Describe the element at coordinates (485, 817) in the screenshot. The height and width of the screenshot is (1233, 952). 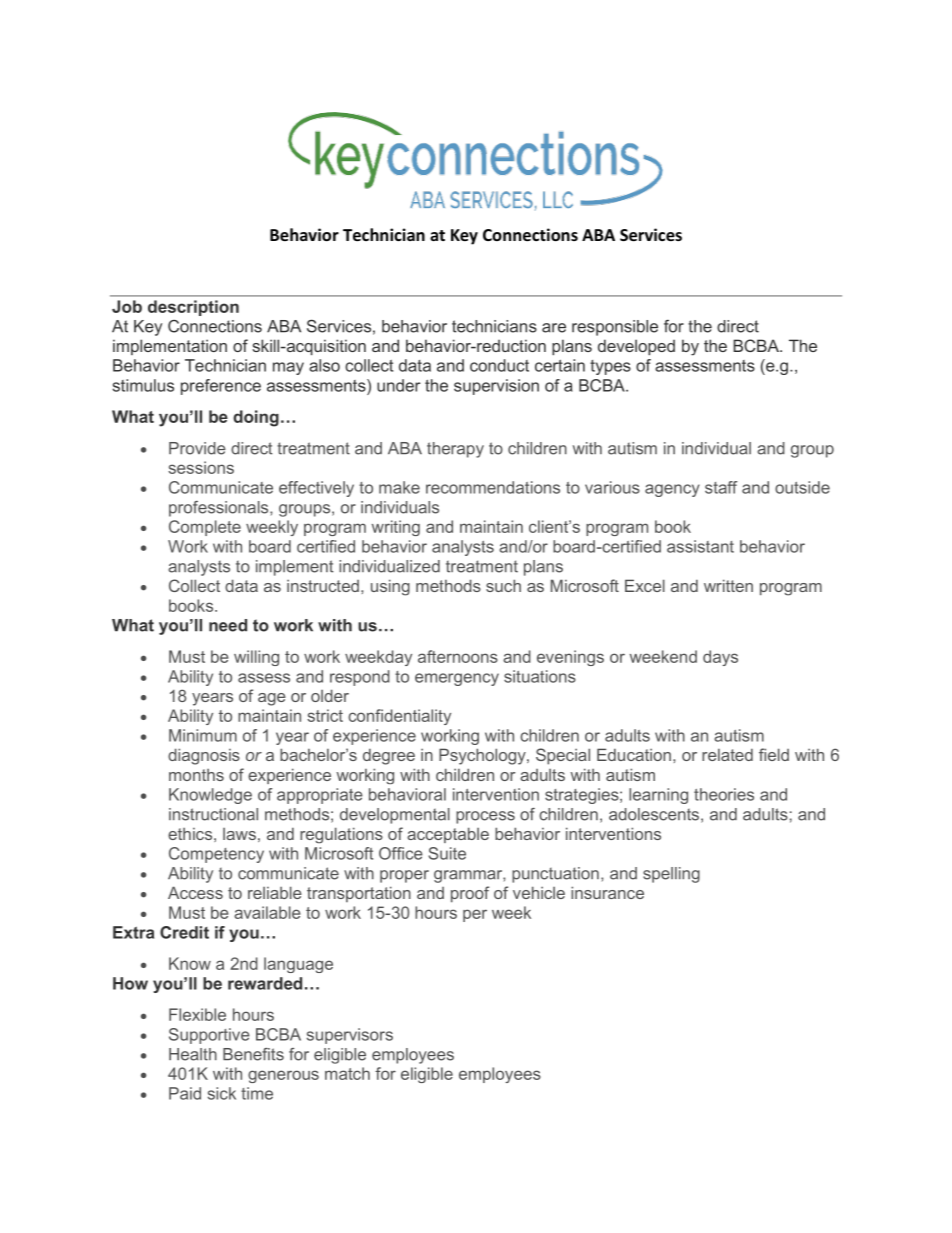
I see `process` at that location.
